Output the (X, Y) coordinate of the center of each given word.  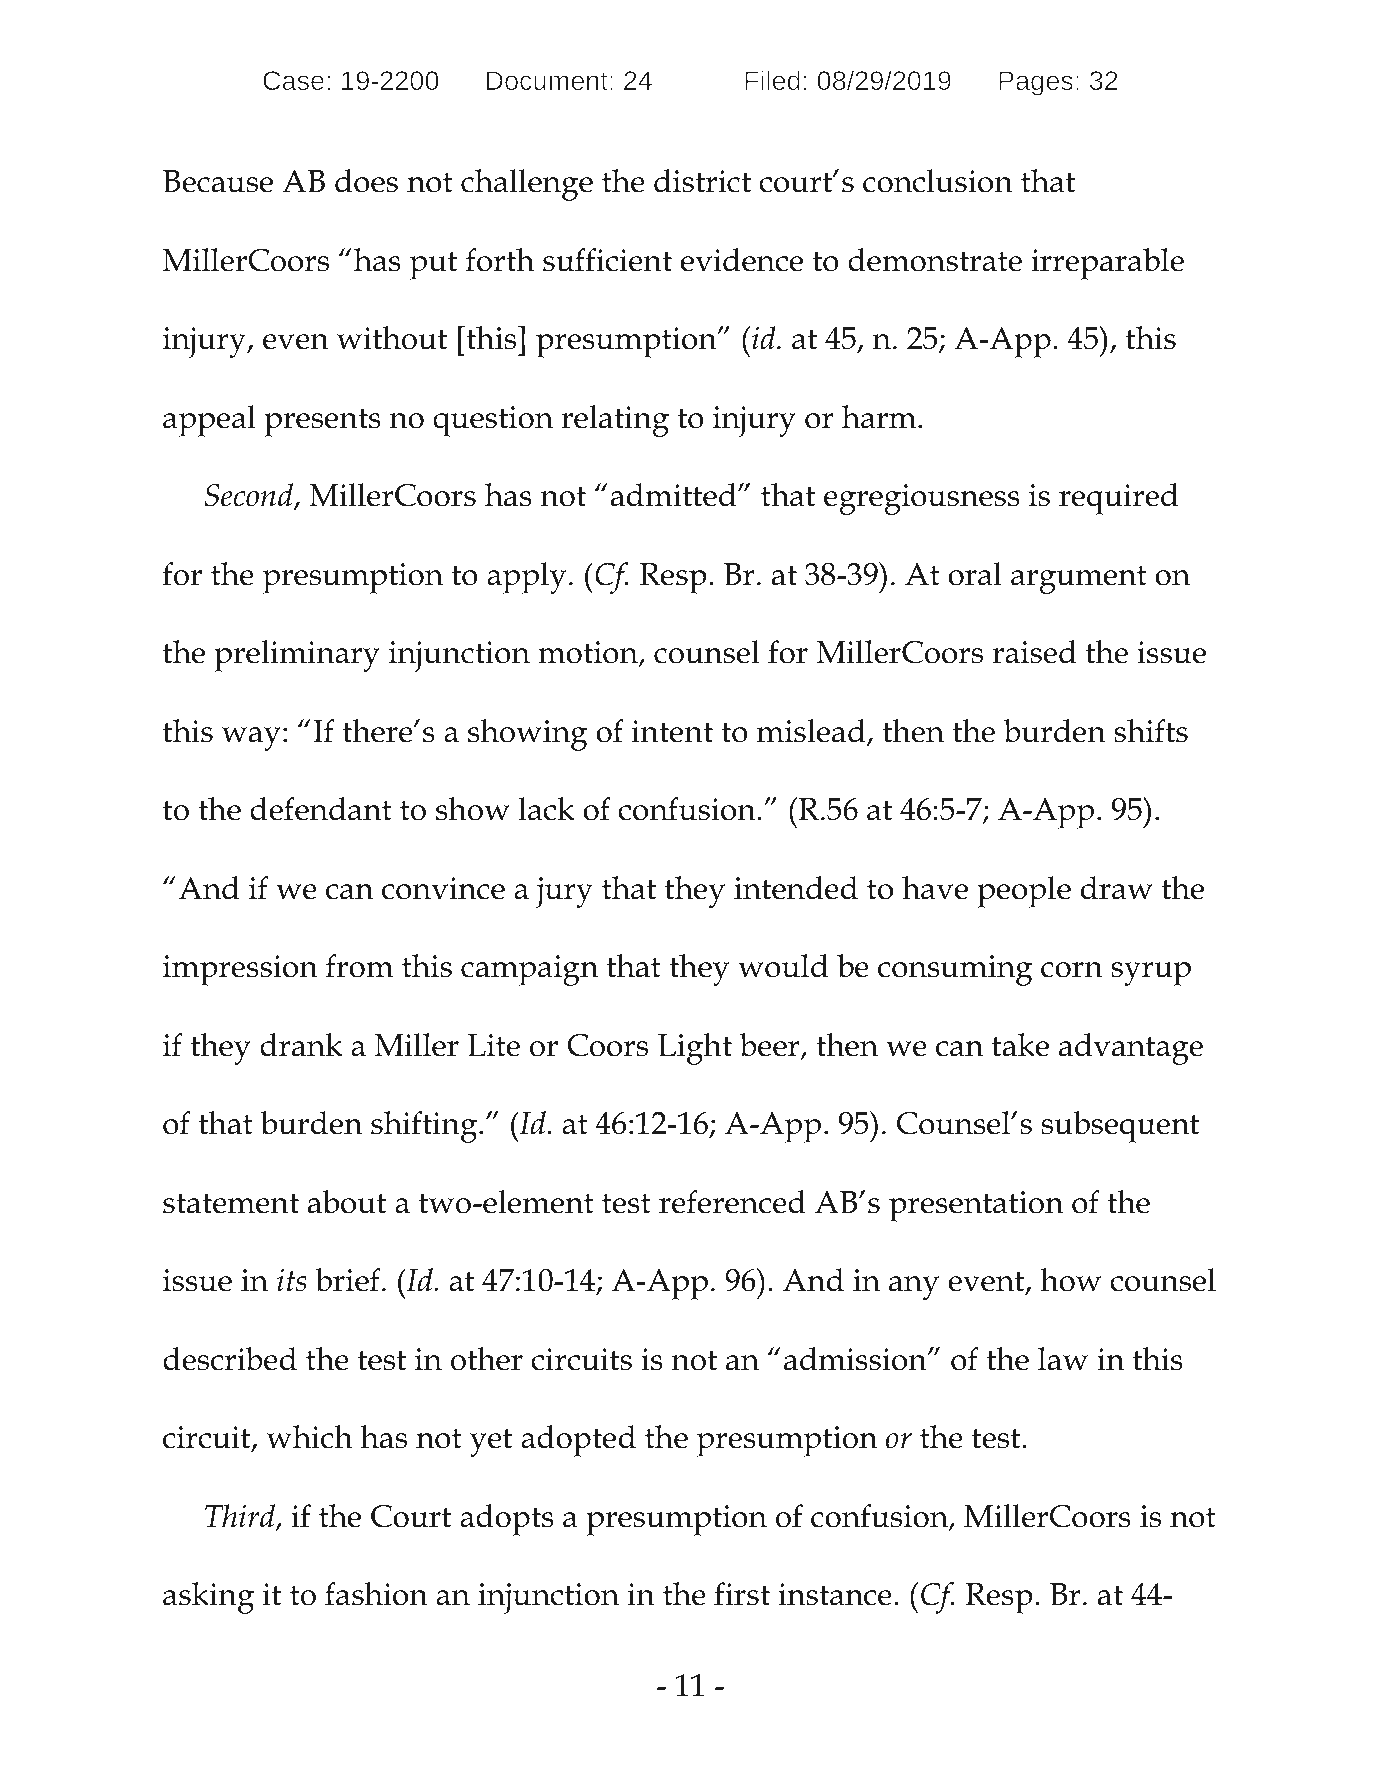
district (702, 181)
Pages (1036, 83)
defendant (321, 809)
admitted (675, 495)
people (1024, 892)
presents (322, 422)
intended (796, 888)
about (347, 1202)
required (1118, 499)
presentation (976, 1206)
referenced (732, 1202)
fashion (376, 1594)
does (366, 181)
